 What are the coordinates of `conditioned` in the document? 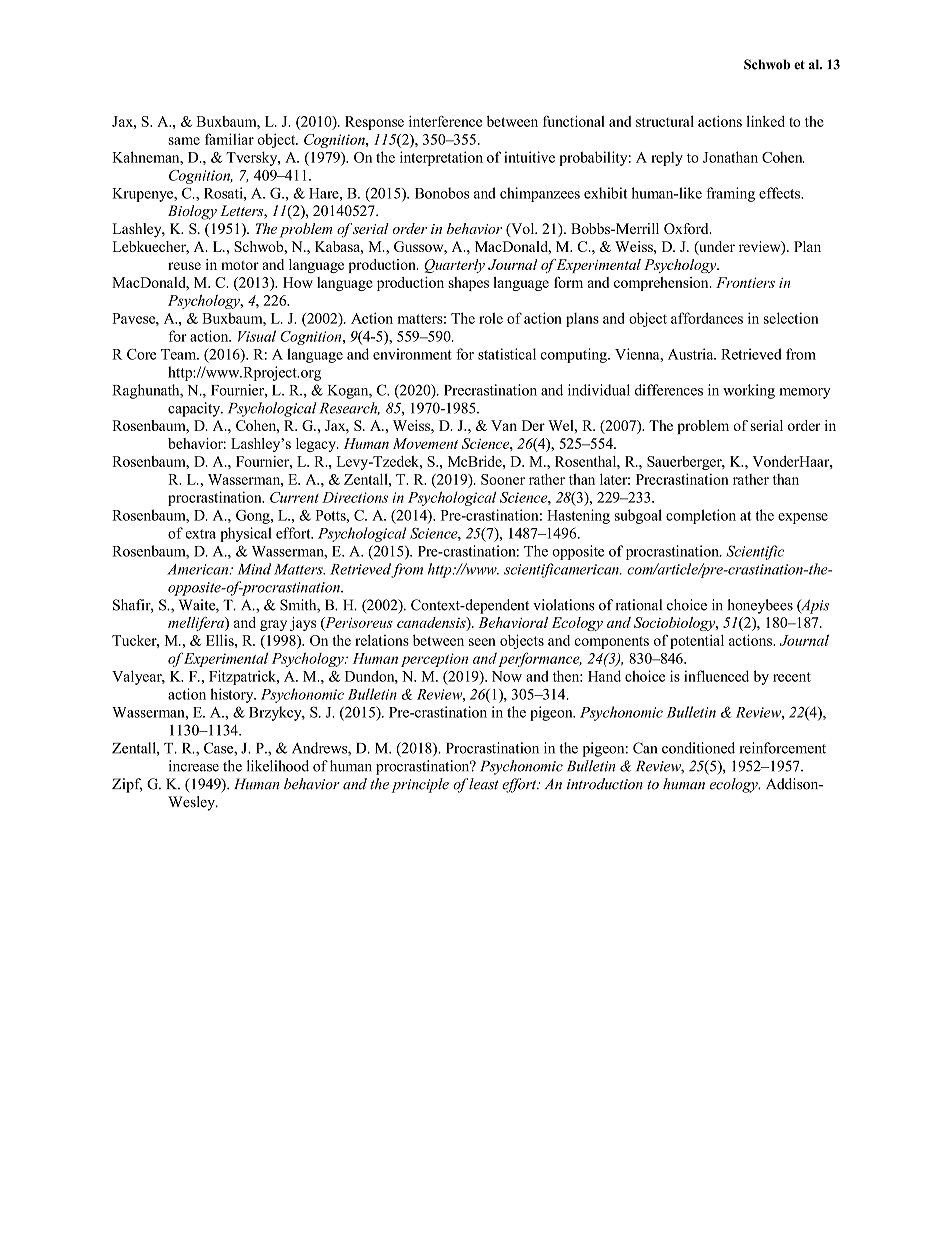 It's located at (698, 748).
